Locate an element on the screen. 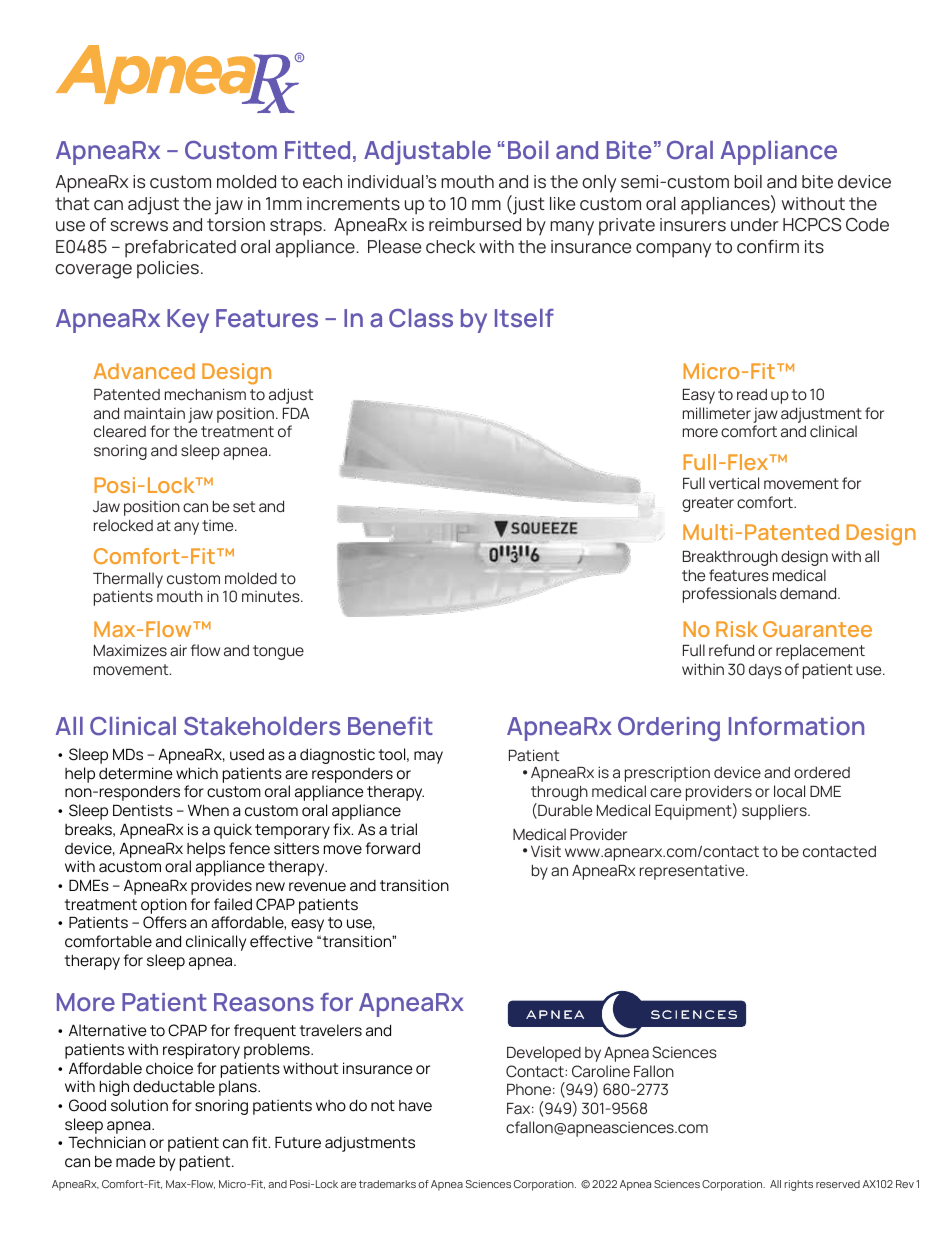 The height and width of the screenshot is (1233, 952). When is located at coordinates (208, 810).
